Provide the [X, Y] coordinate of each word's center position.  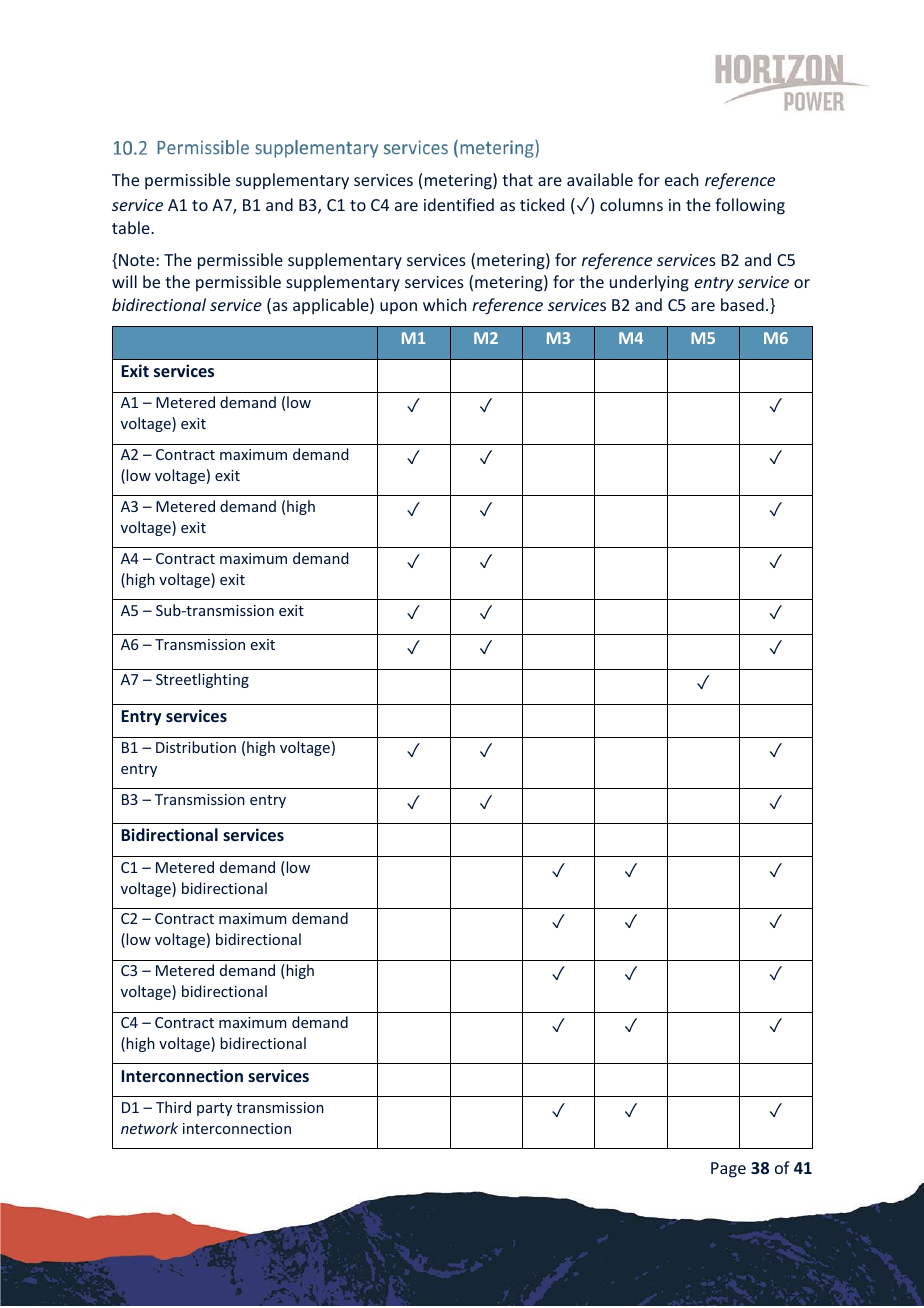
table [132, 227]
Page [728, 1170]
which [444, 304]
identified [459, 204]
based [742, 304]
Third [173, 1107]
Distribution [196, 747]
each [681, 179]
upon [398, 308]
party [214, 1109]
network [149, 1128]
